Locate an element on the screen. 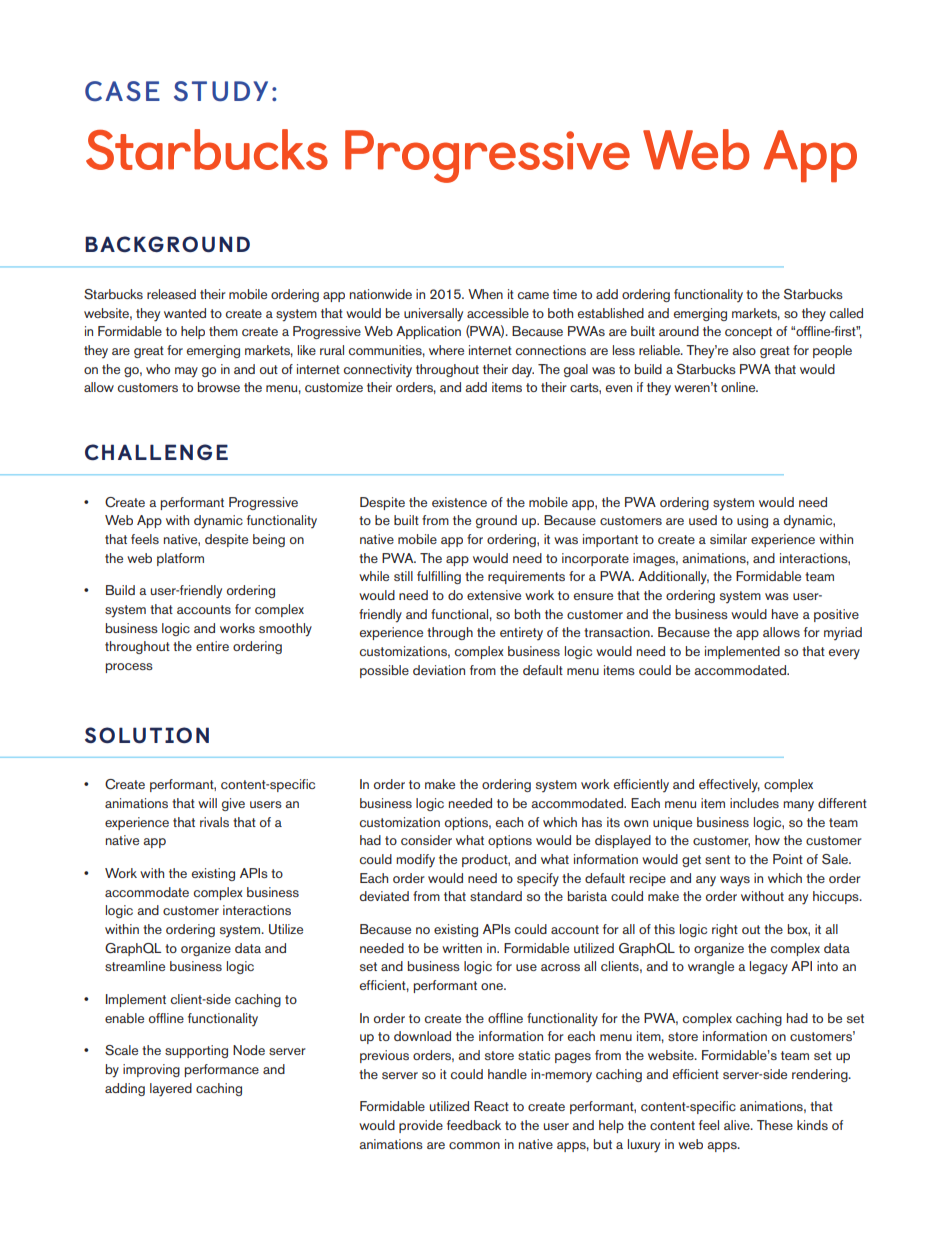 This screenshot has height=1233, width=952. layered is located at coordinates (171, 1090).
